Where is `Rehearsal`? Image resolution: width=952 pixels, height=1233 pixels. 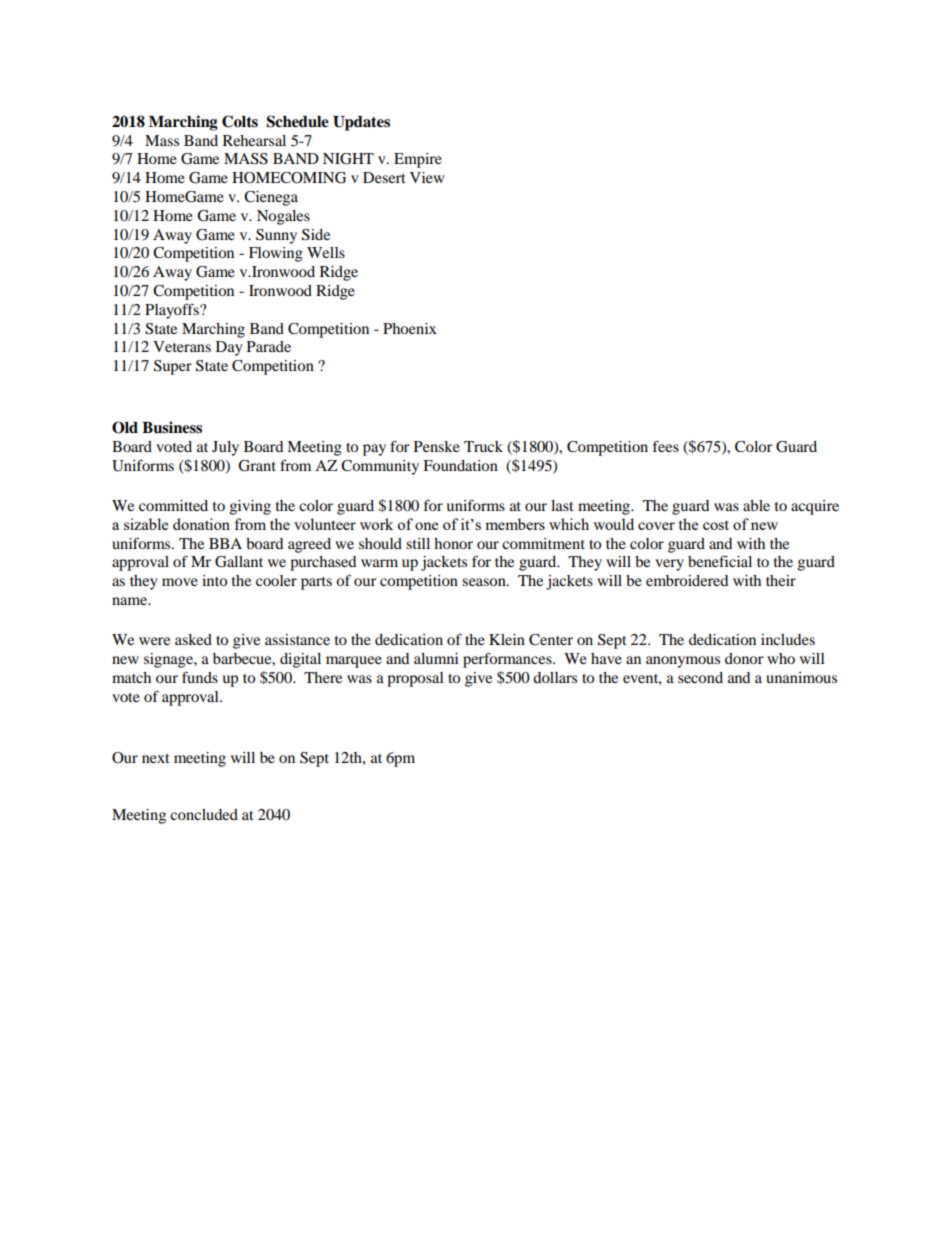
Rehearsal is located at coordinates (254, 140).
